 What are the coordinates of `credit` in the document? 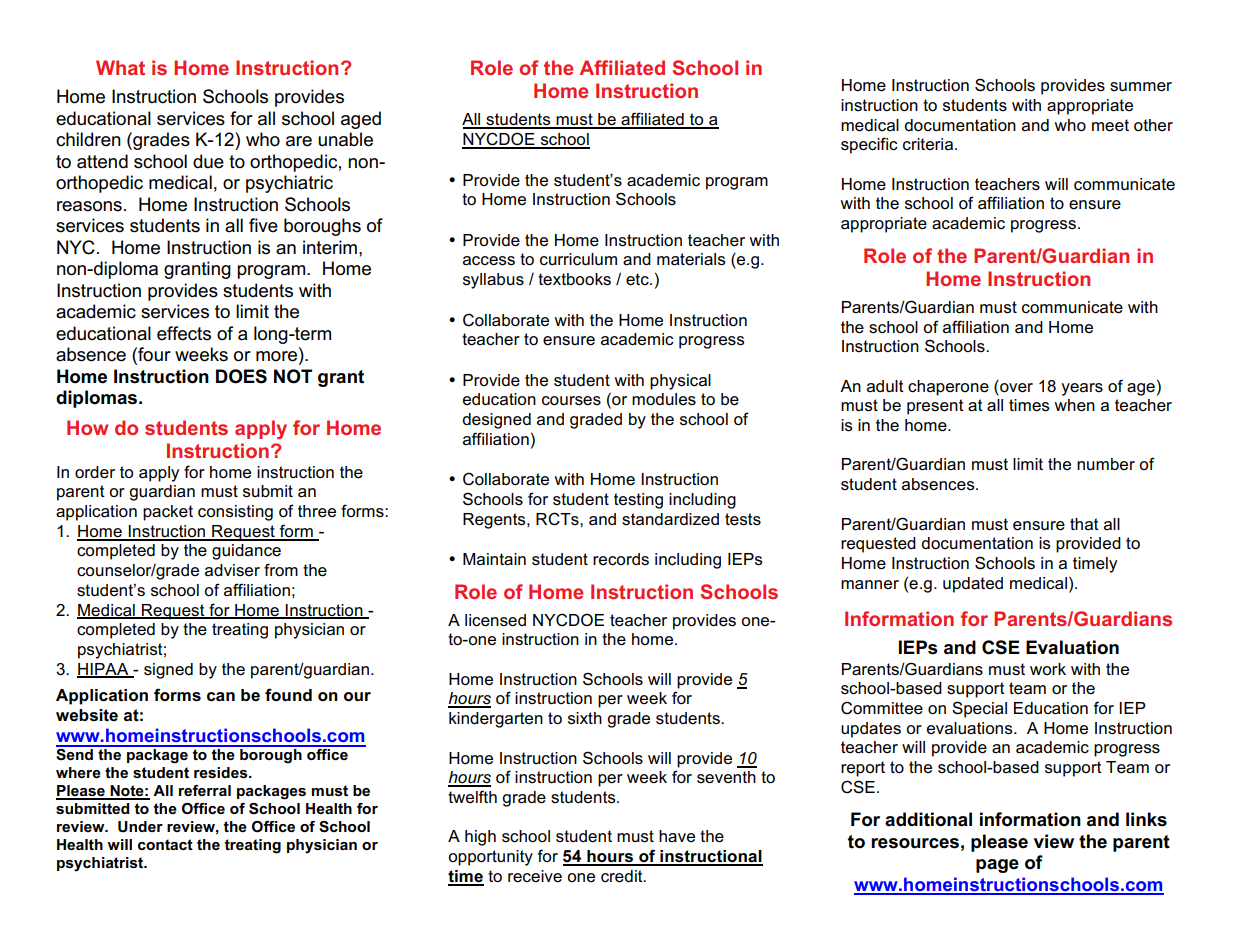 It's located at (623, 876).
